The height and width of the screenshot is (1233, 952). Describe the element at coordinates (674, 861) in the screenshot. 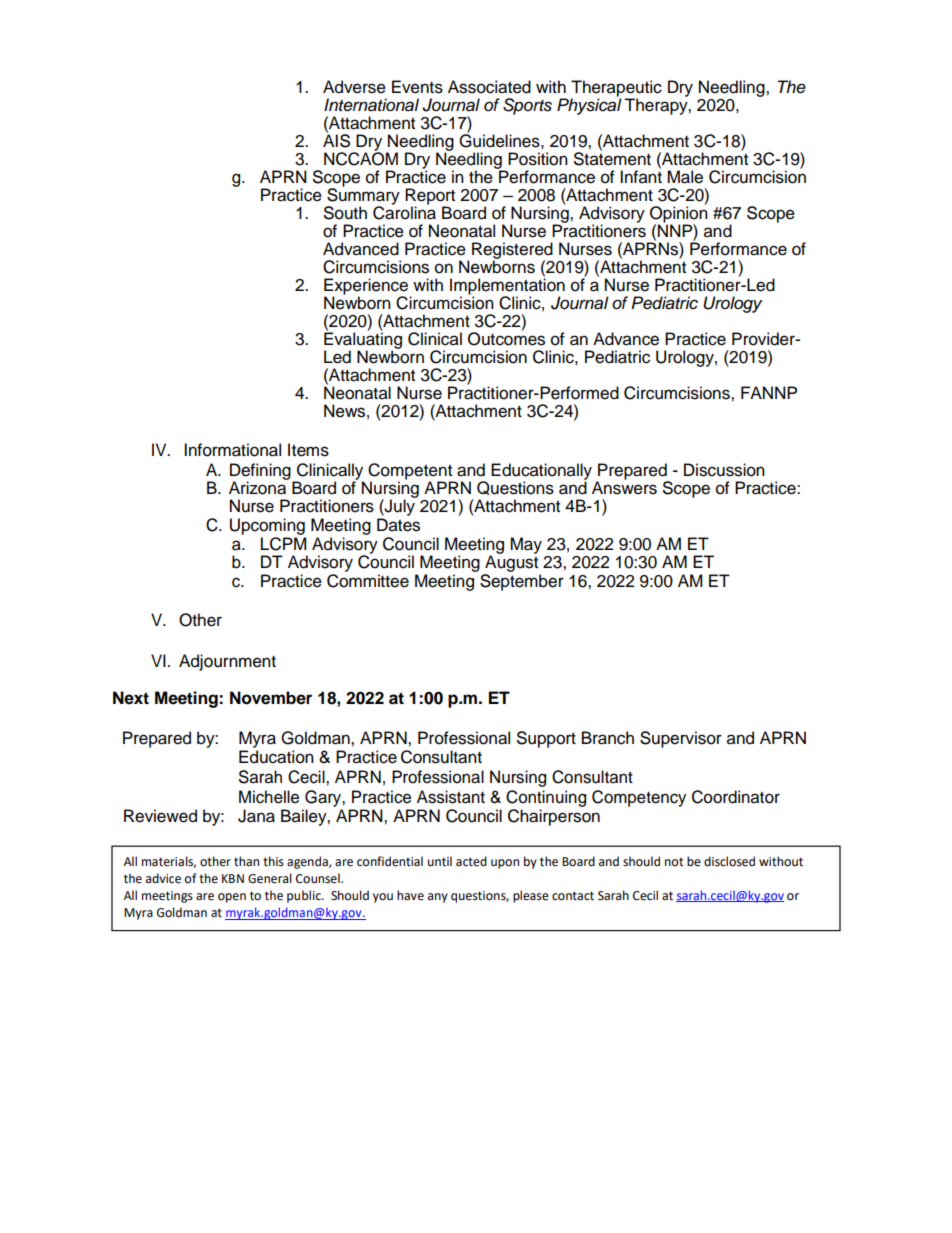

I see `not` at that location.
